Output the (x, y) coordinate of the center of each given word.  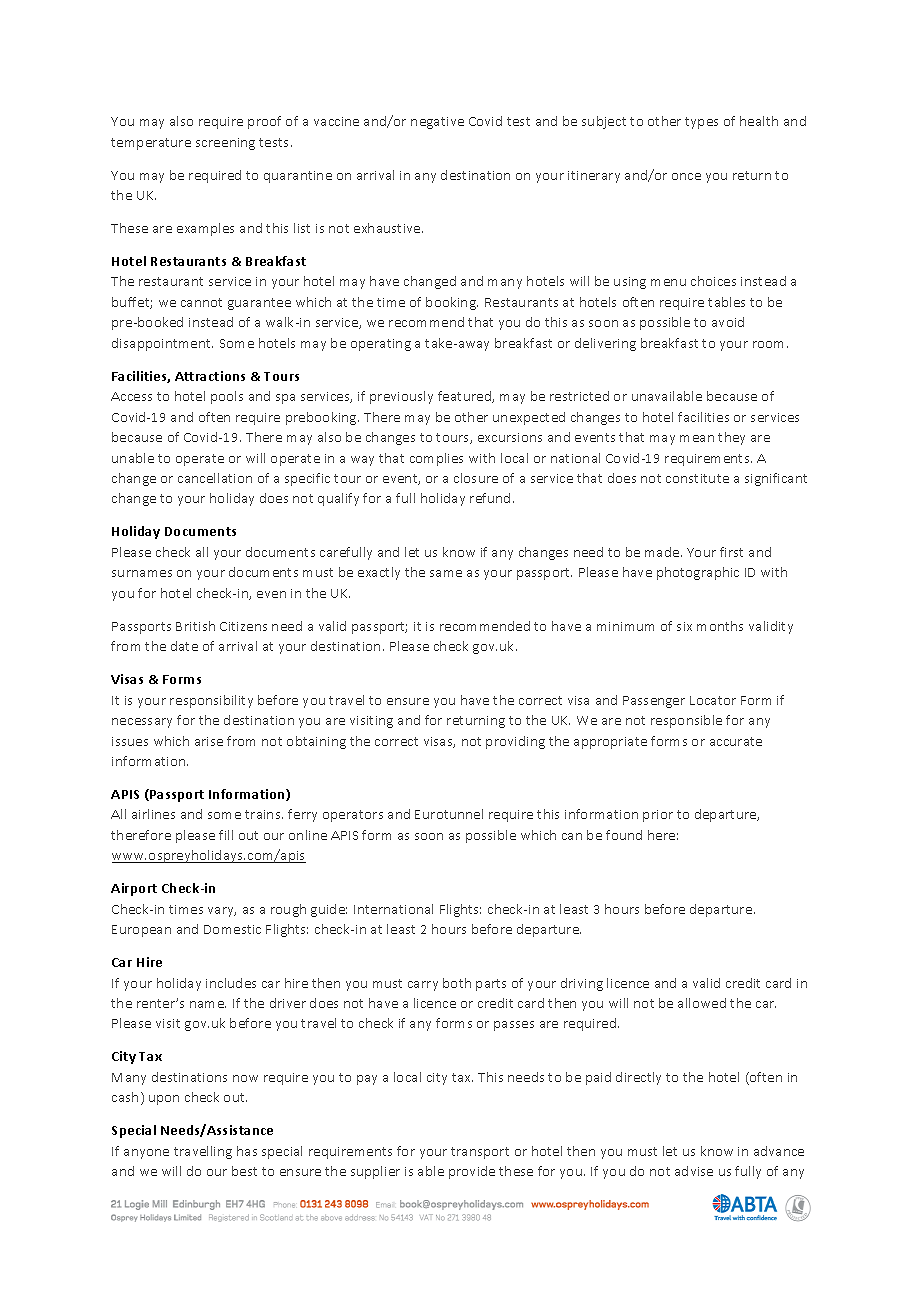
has (247, 1151)
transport (480, 1153)
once (686, 176)
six (684, 626)
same (446, 573)
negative (437, 123)
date (184, 646)
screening (225, 144)
